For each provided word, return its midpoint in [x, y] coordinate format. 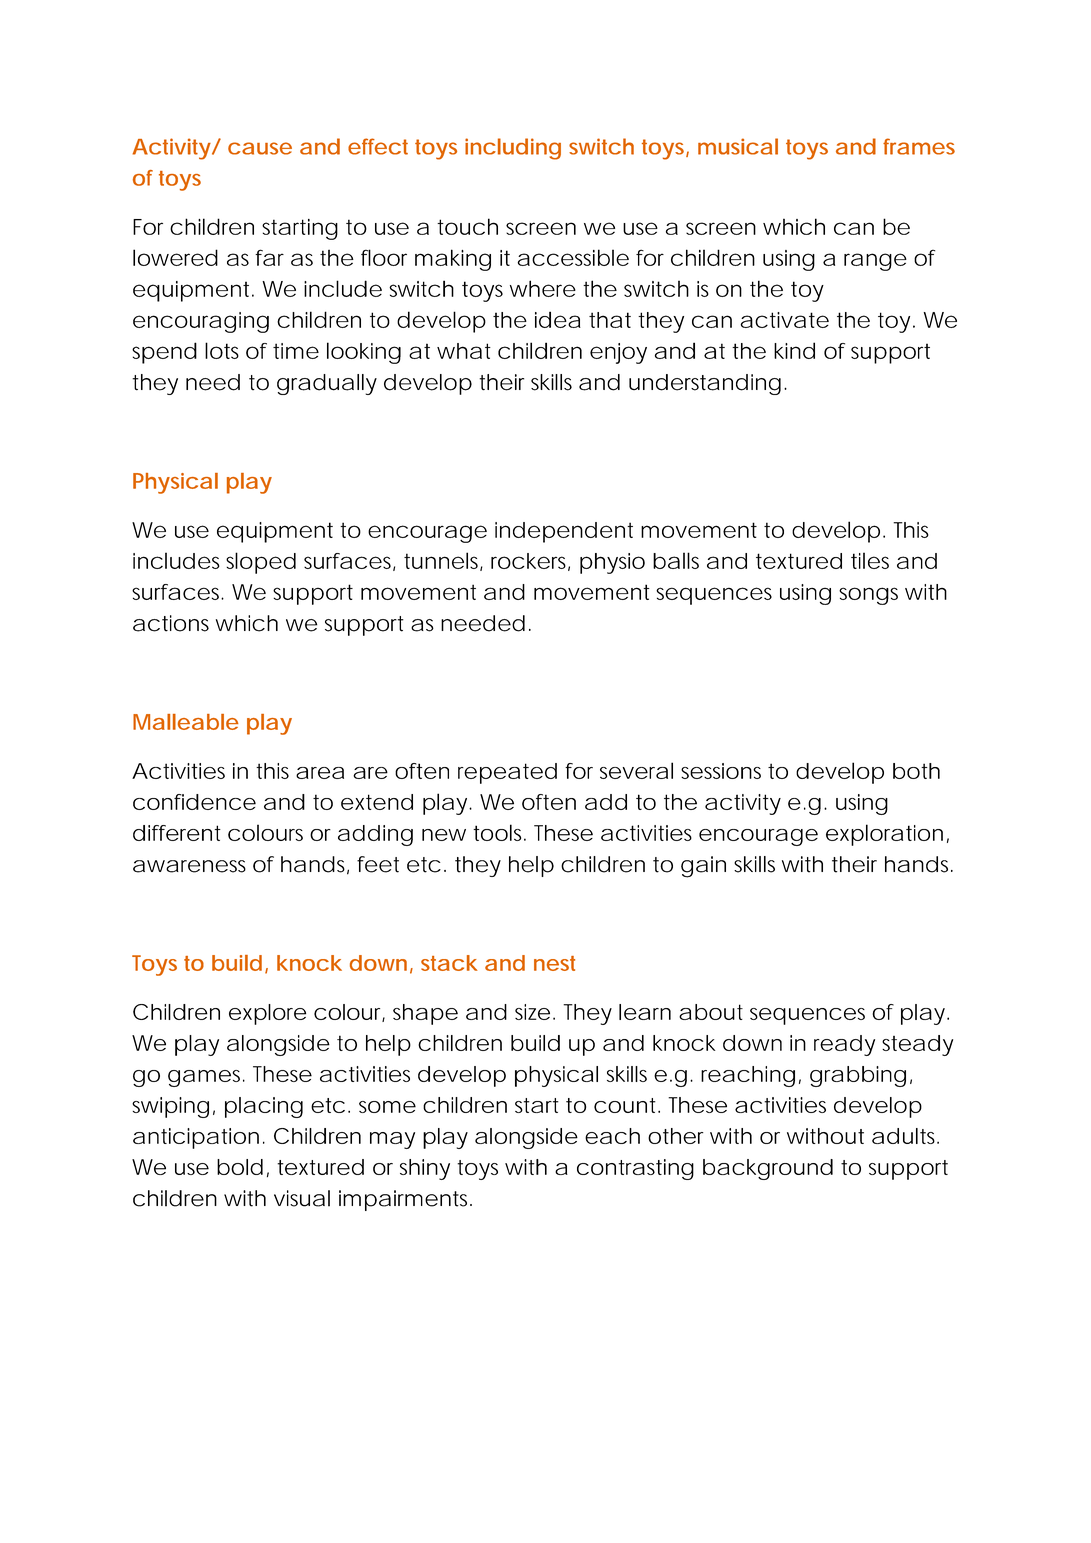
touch [467, 226]
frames [919, 146]
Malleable [186, 722]
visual [302, 1198]
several [636, 770]
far [269, 257]
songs [868, 596]
